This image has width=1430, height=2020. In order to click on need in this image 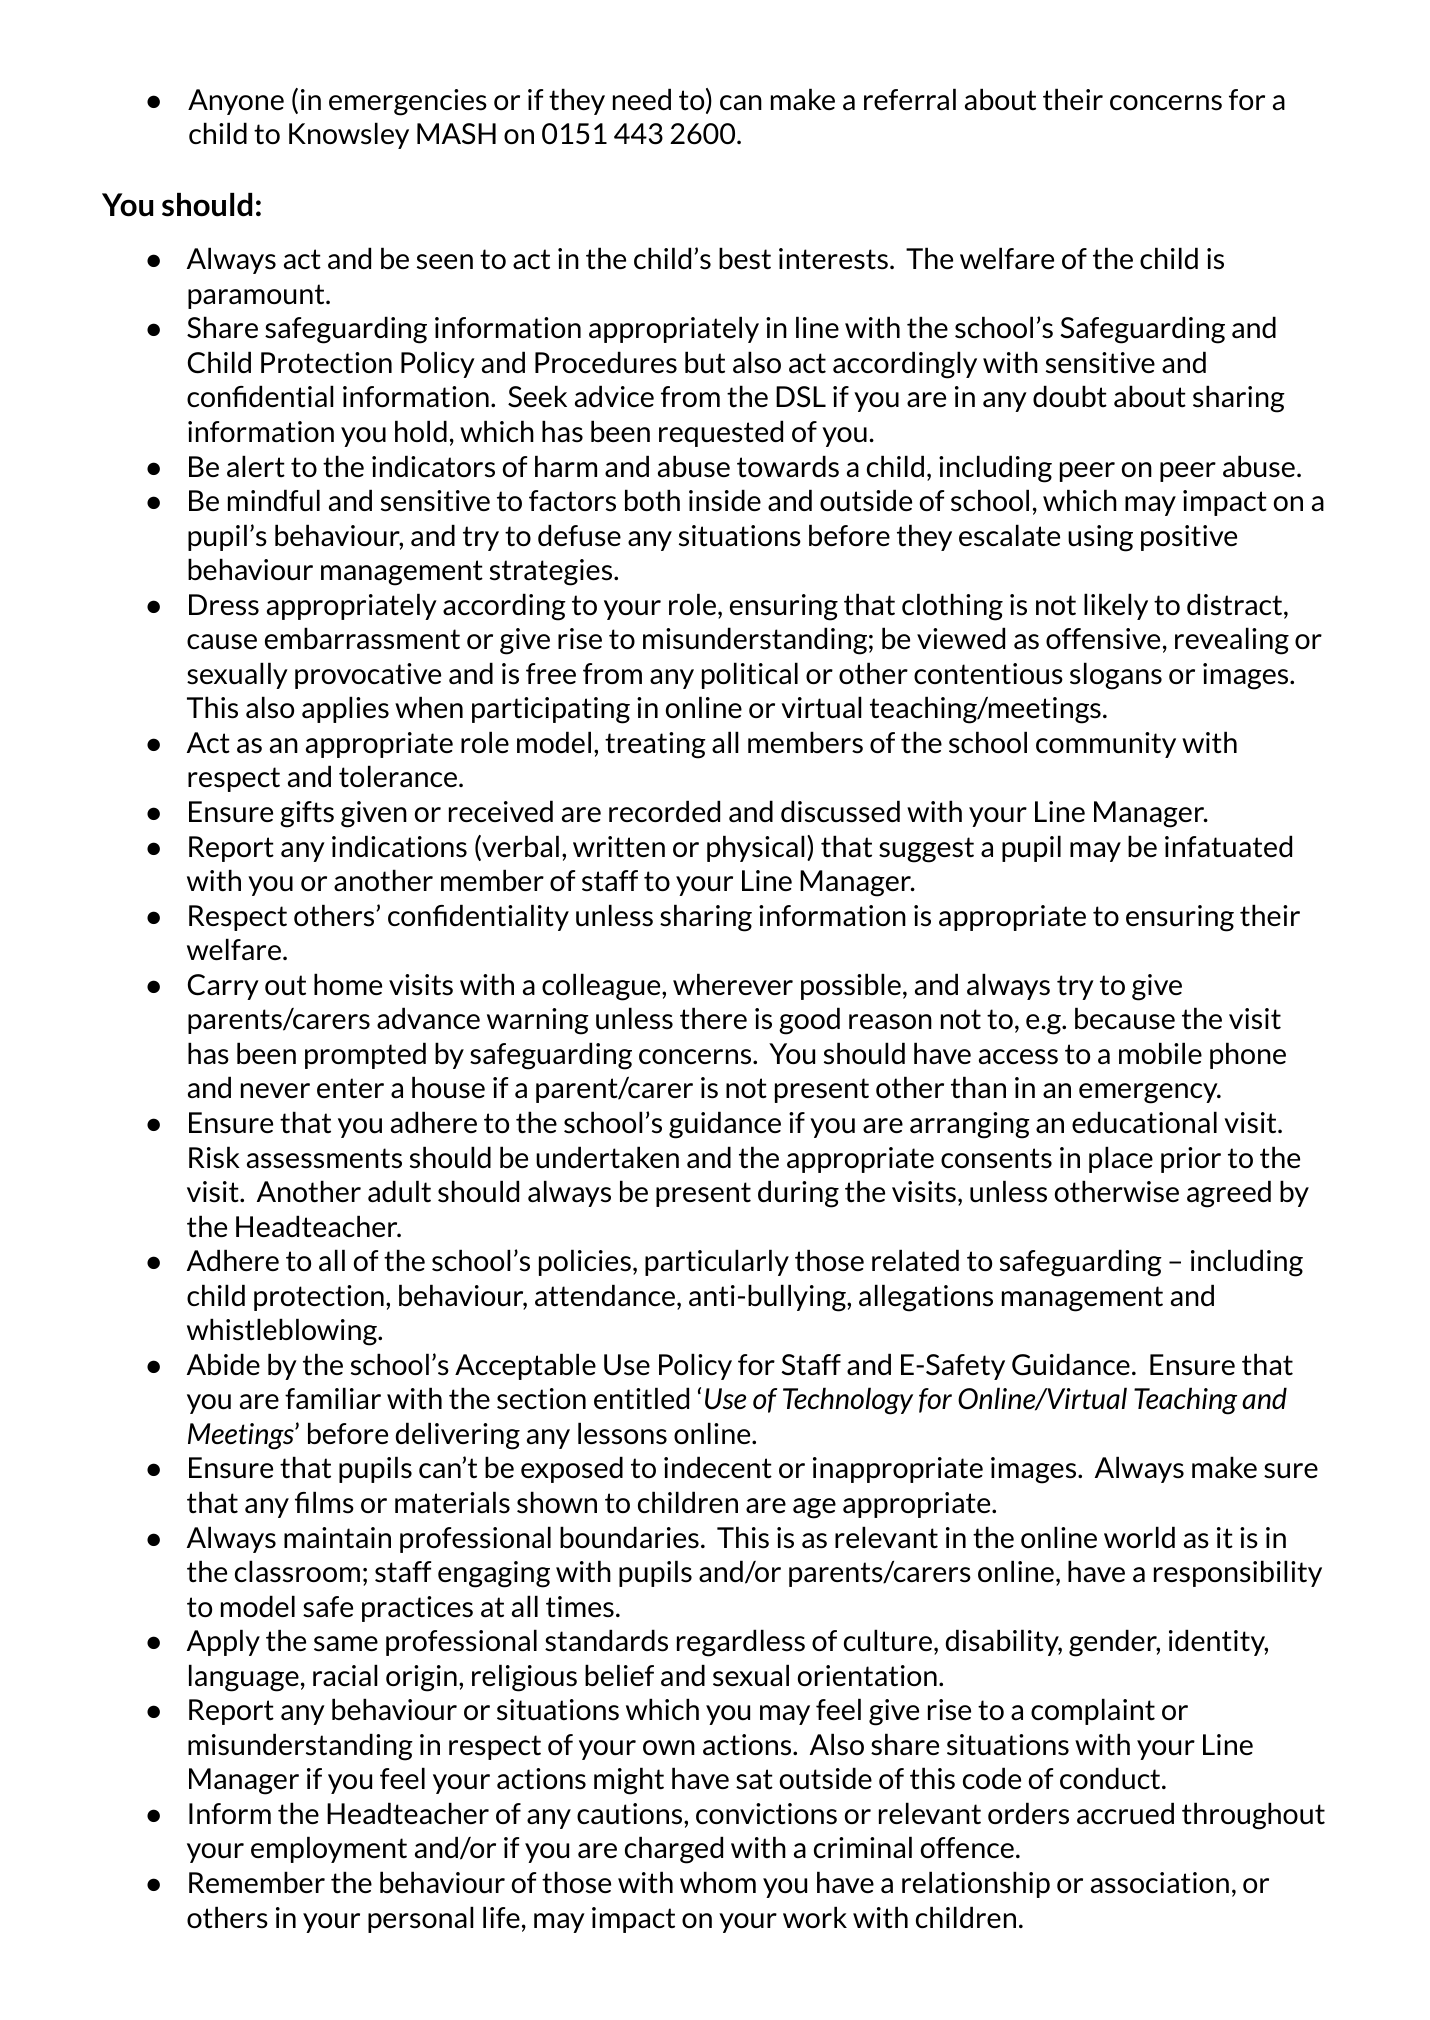, I will do `click(642, 99)`.
